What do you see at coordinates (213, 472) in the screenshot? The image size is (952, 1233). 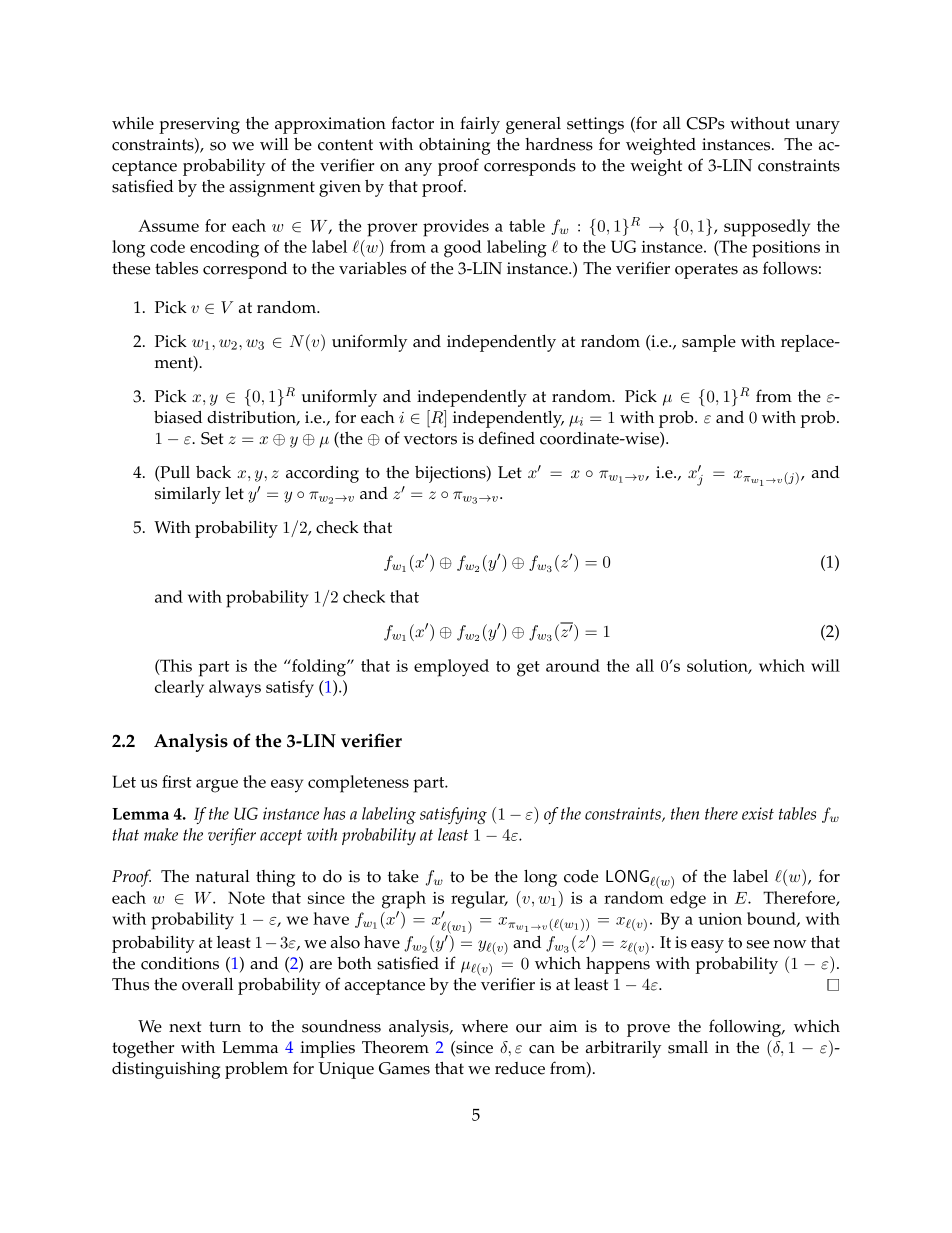 I see `back` at bounding box center [213, 472].
